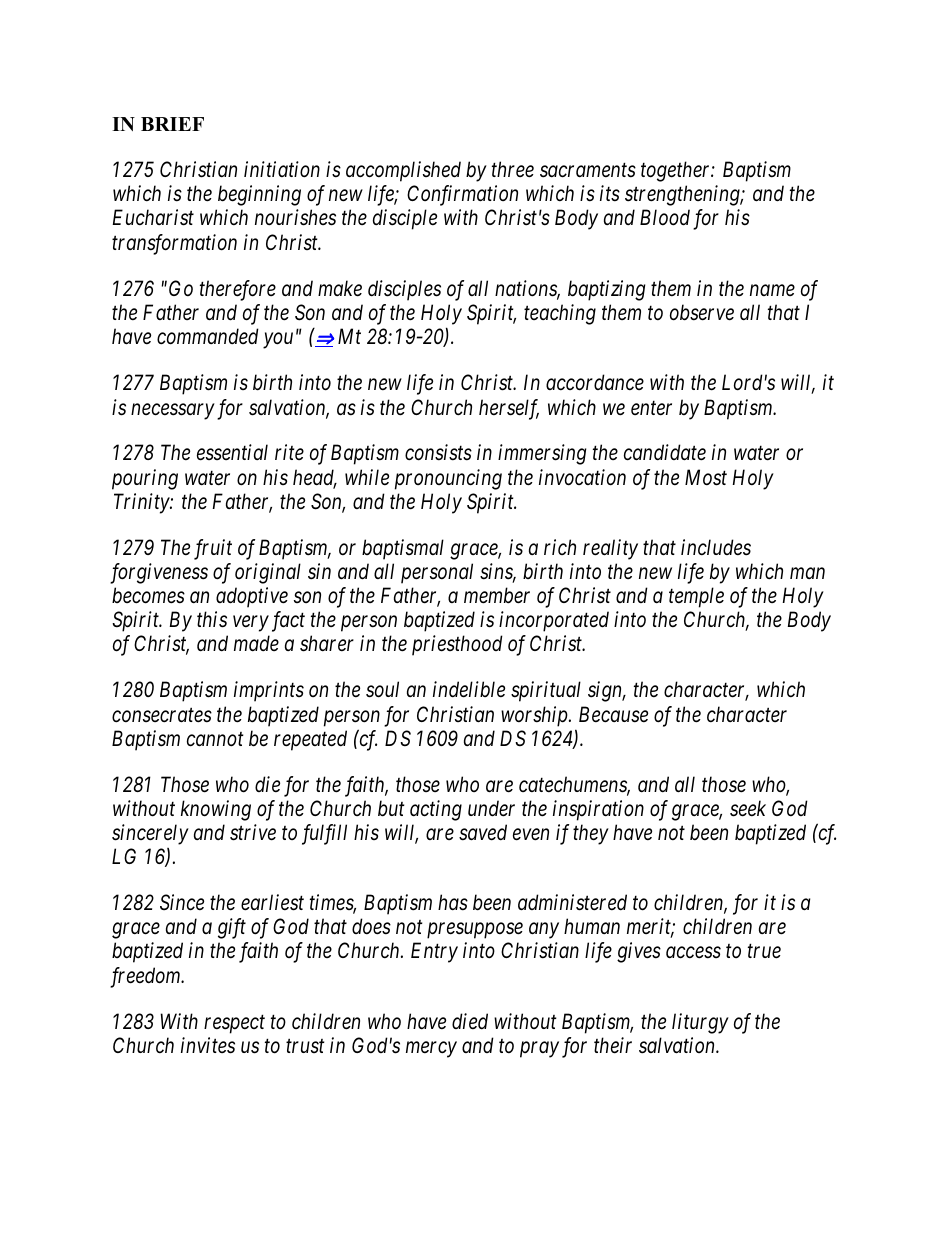 Image resolution: width=952 pixels, height=1233 pixels. I want to click on Confirmation, so click(462, 195).
